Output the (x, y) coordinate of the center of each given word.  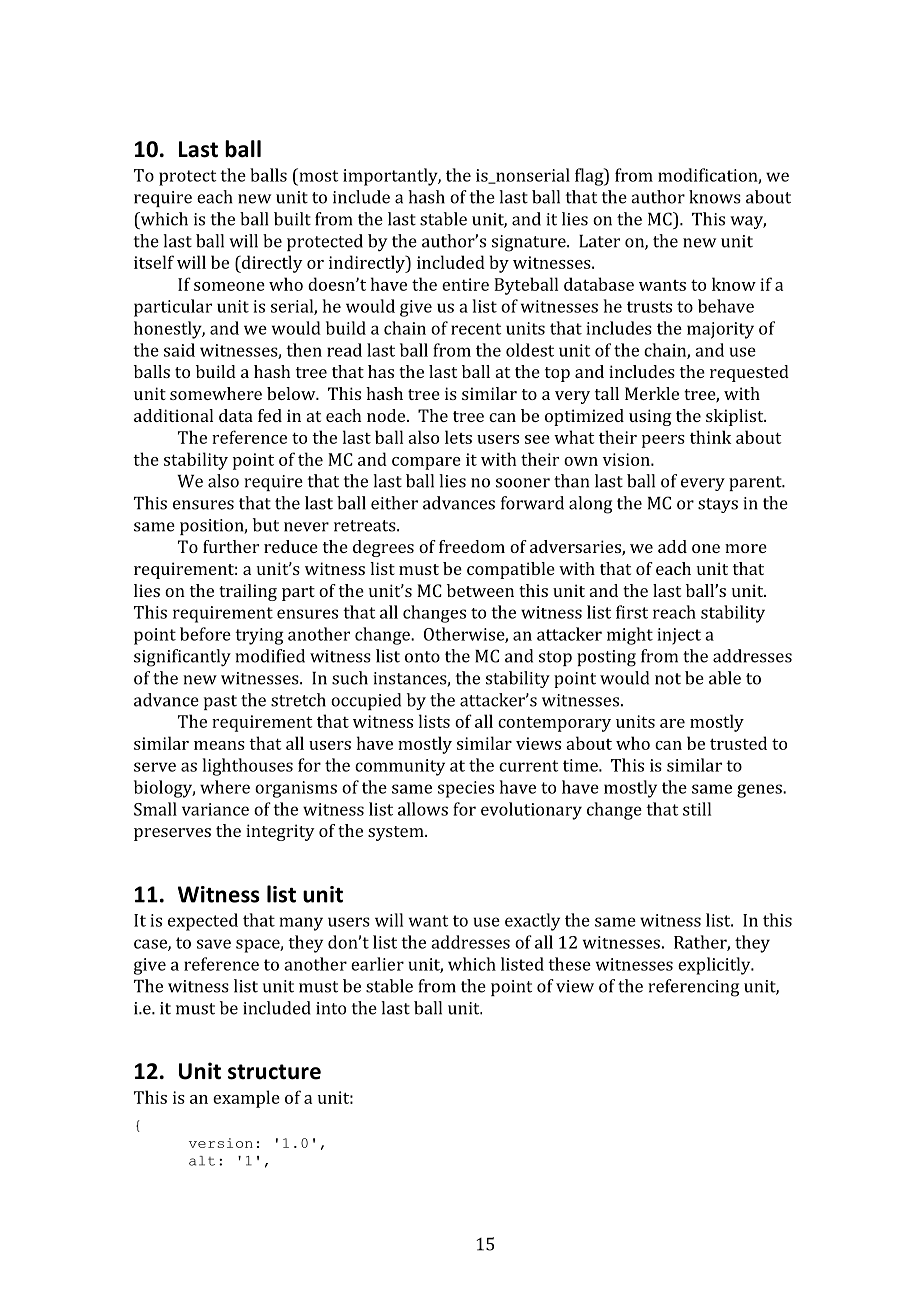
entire (465, 284)
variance (215, 809)
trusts (649, 307)
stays (718, 505)
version (221, 1143)
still (697, 809)
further (231, 546)
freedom (472, 546)
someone (229, 286)
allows (423, 809)
